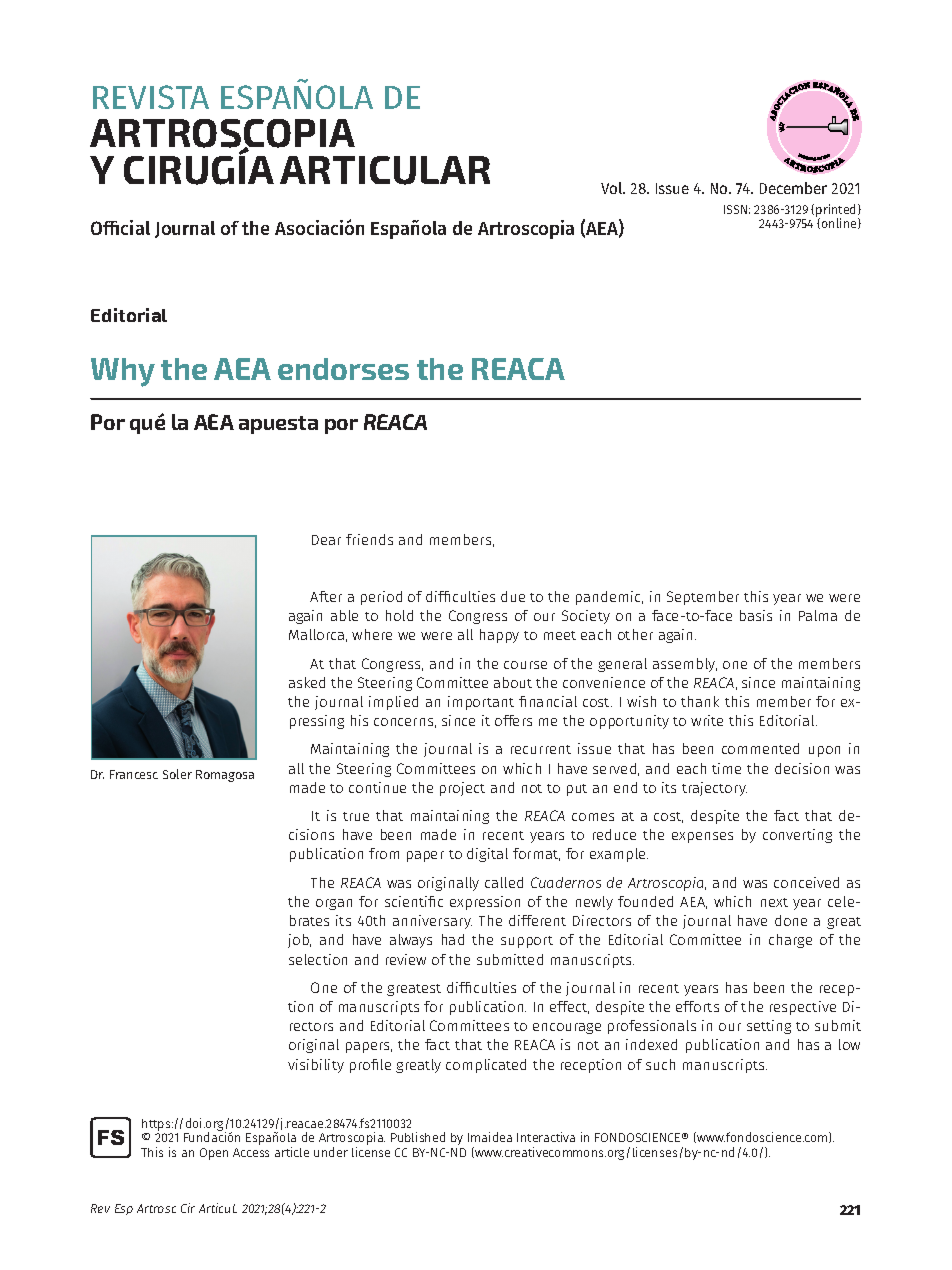 The image size is (952, 1270). What do you see at coordinates (151, 97) in the page?
I see `REVISTA` at bounding box center [151, 97].
